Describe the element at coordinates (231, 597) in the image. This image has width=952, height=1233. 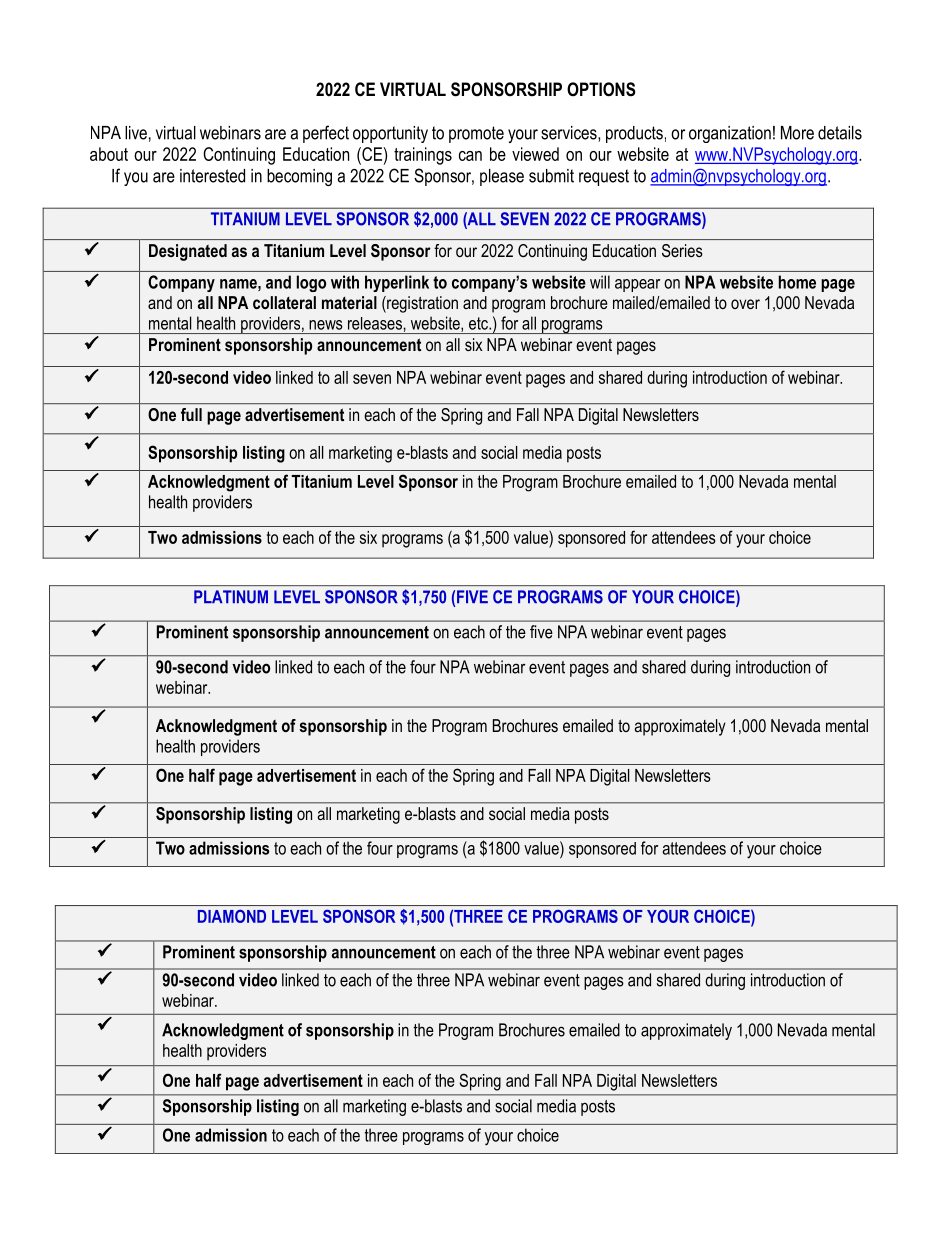
I see `PLATINUM` at that location.
